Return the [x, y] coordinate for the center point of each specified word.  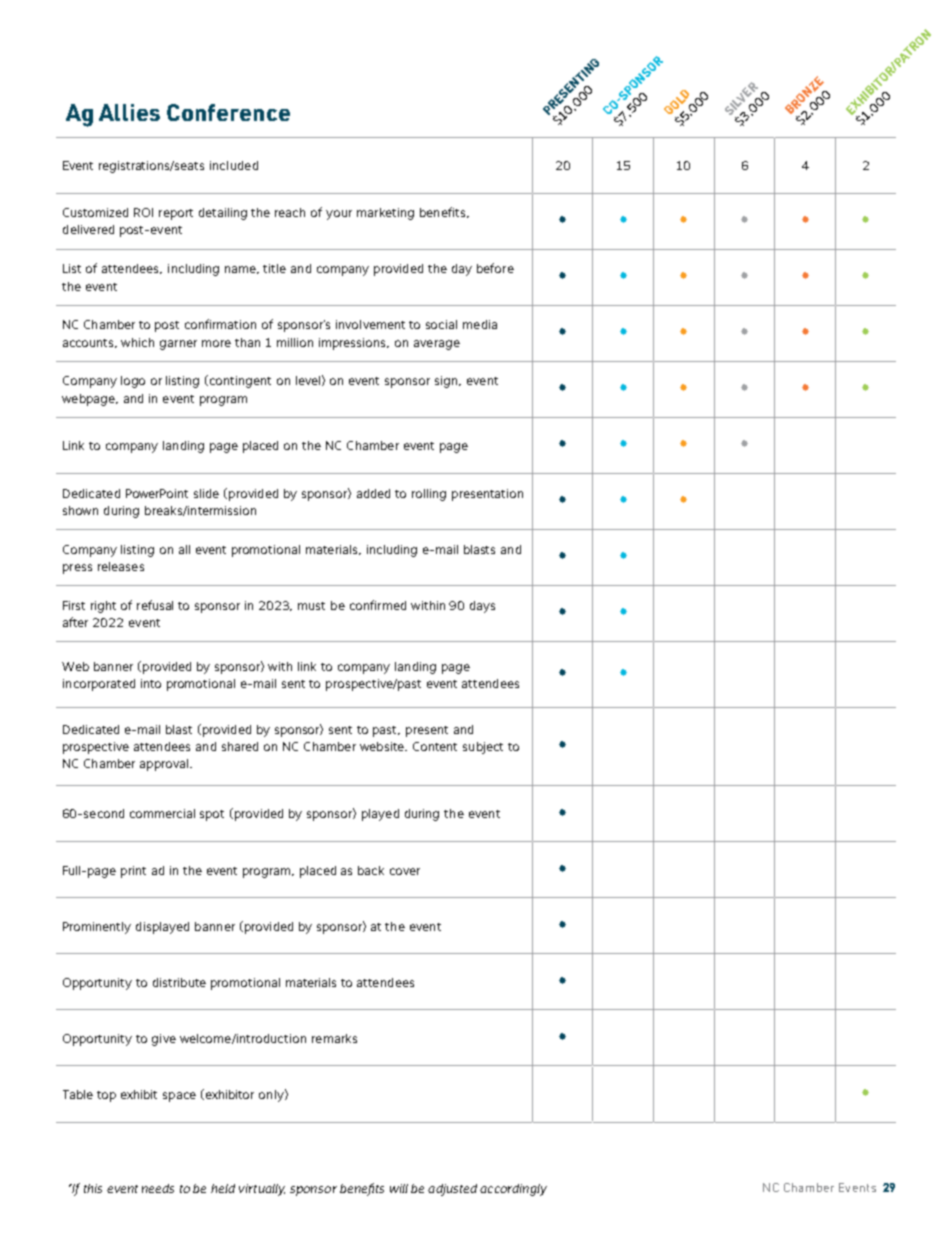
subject [483, 748]
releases [121, 566]
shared [240, 746]
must [311, 606]
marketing [385, 214]
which [137, 342]
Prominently [97, 928]
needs [158, 1188]
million [295, 342]
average [437, 345]
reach [290, 212]
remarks [334, 1038]
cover [405, 871]
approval [165, 765]
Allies [129, 112]
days [482, 607]
